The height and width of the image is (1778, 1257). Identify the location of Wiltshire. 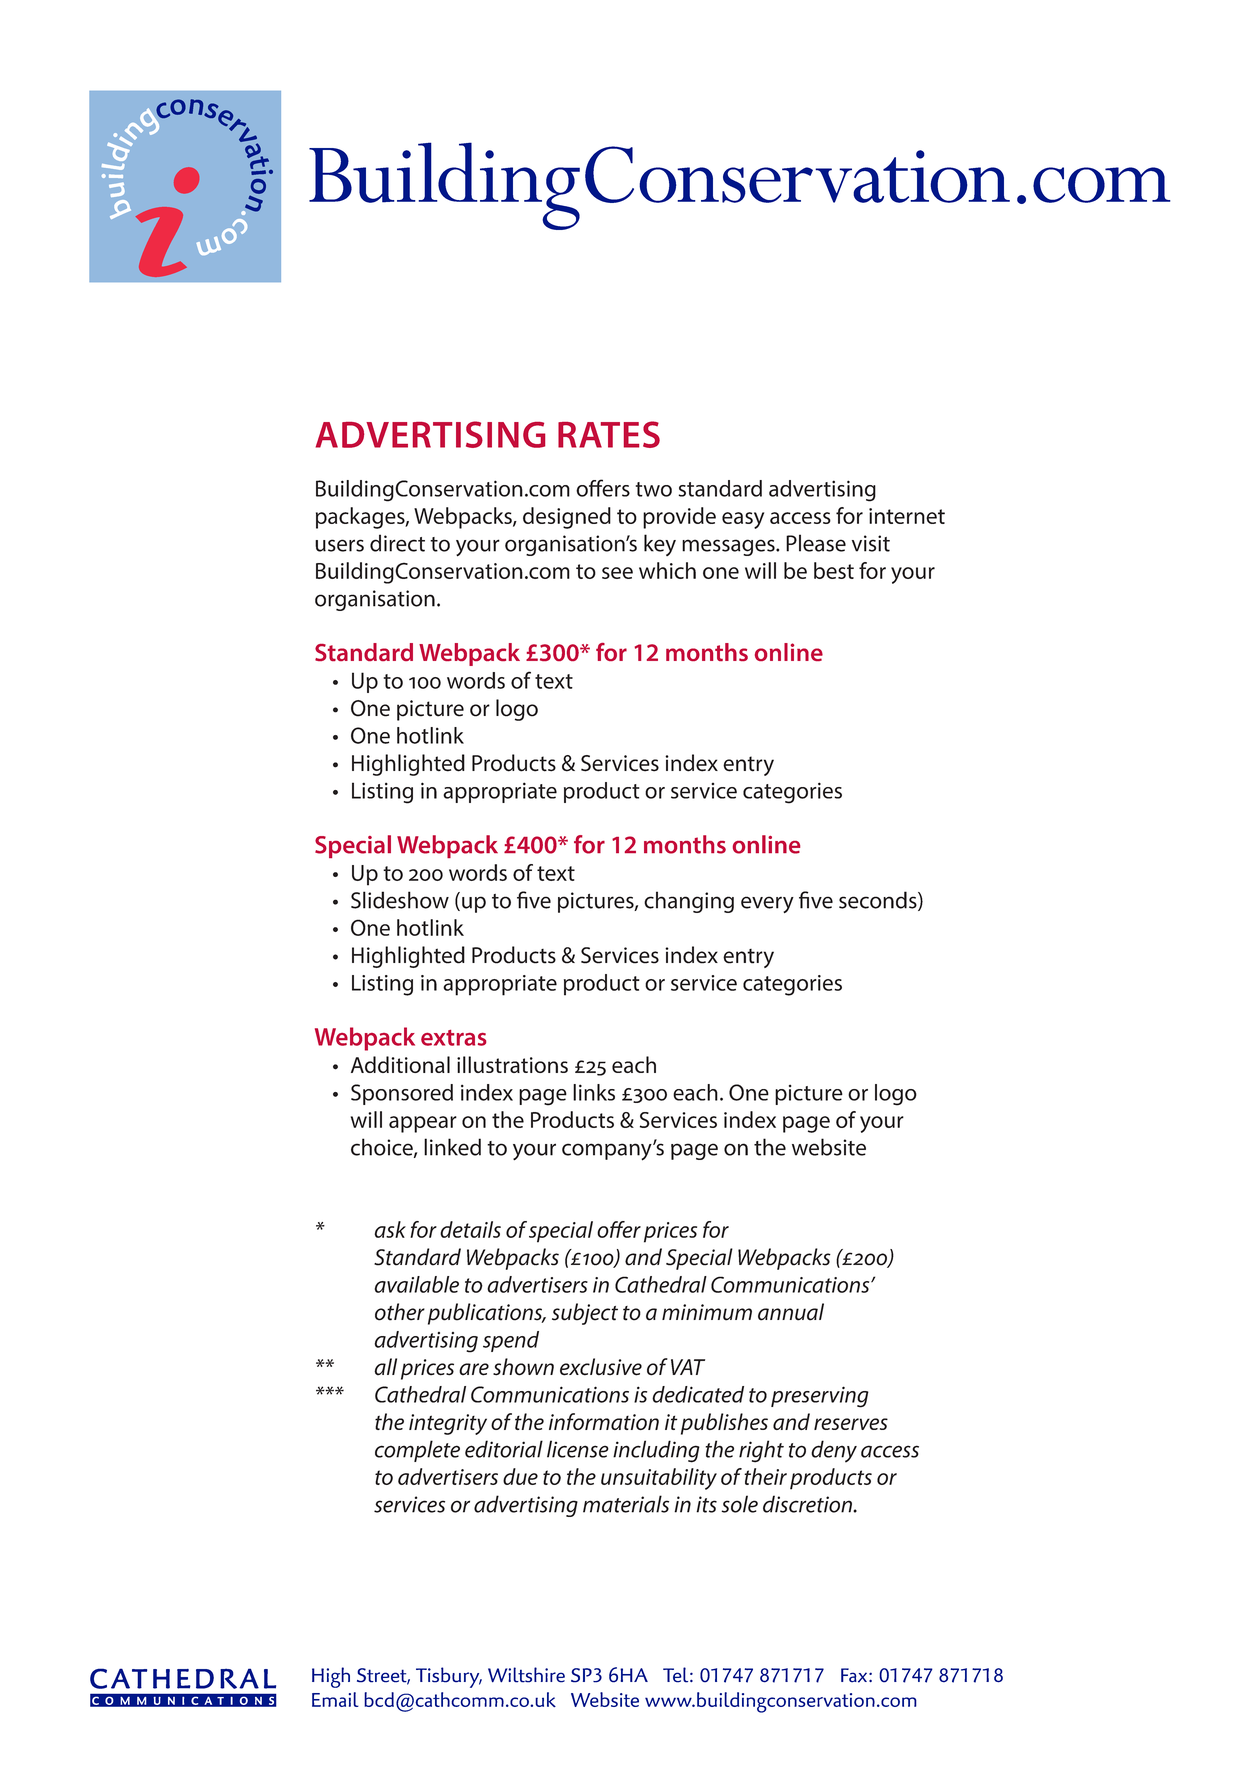
(526, 1675).
